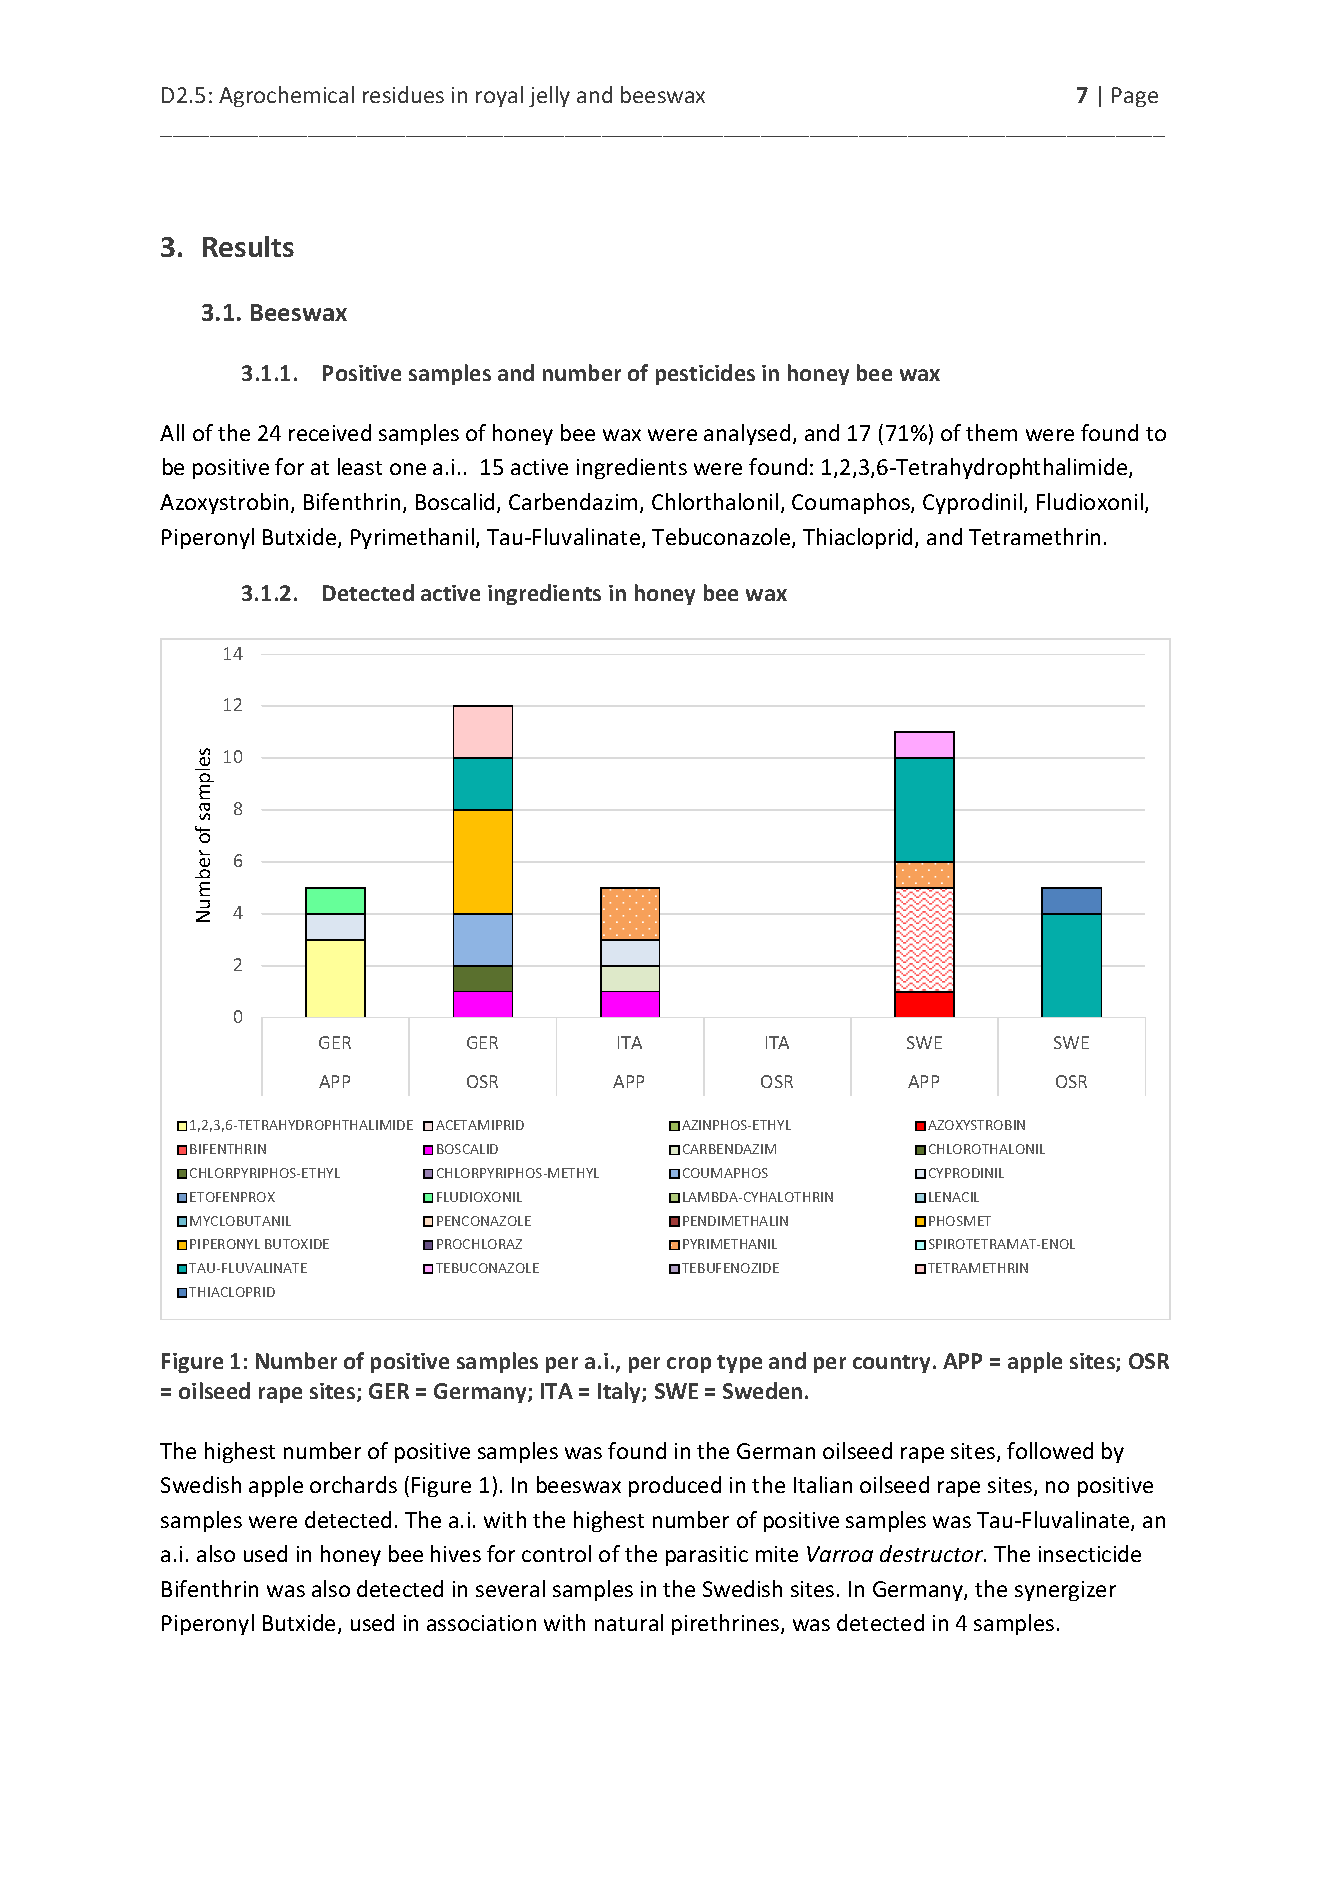  Describe the element at coordinates (286, 96) in the screenshot. I see `Agrochemical` at that location.
